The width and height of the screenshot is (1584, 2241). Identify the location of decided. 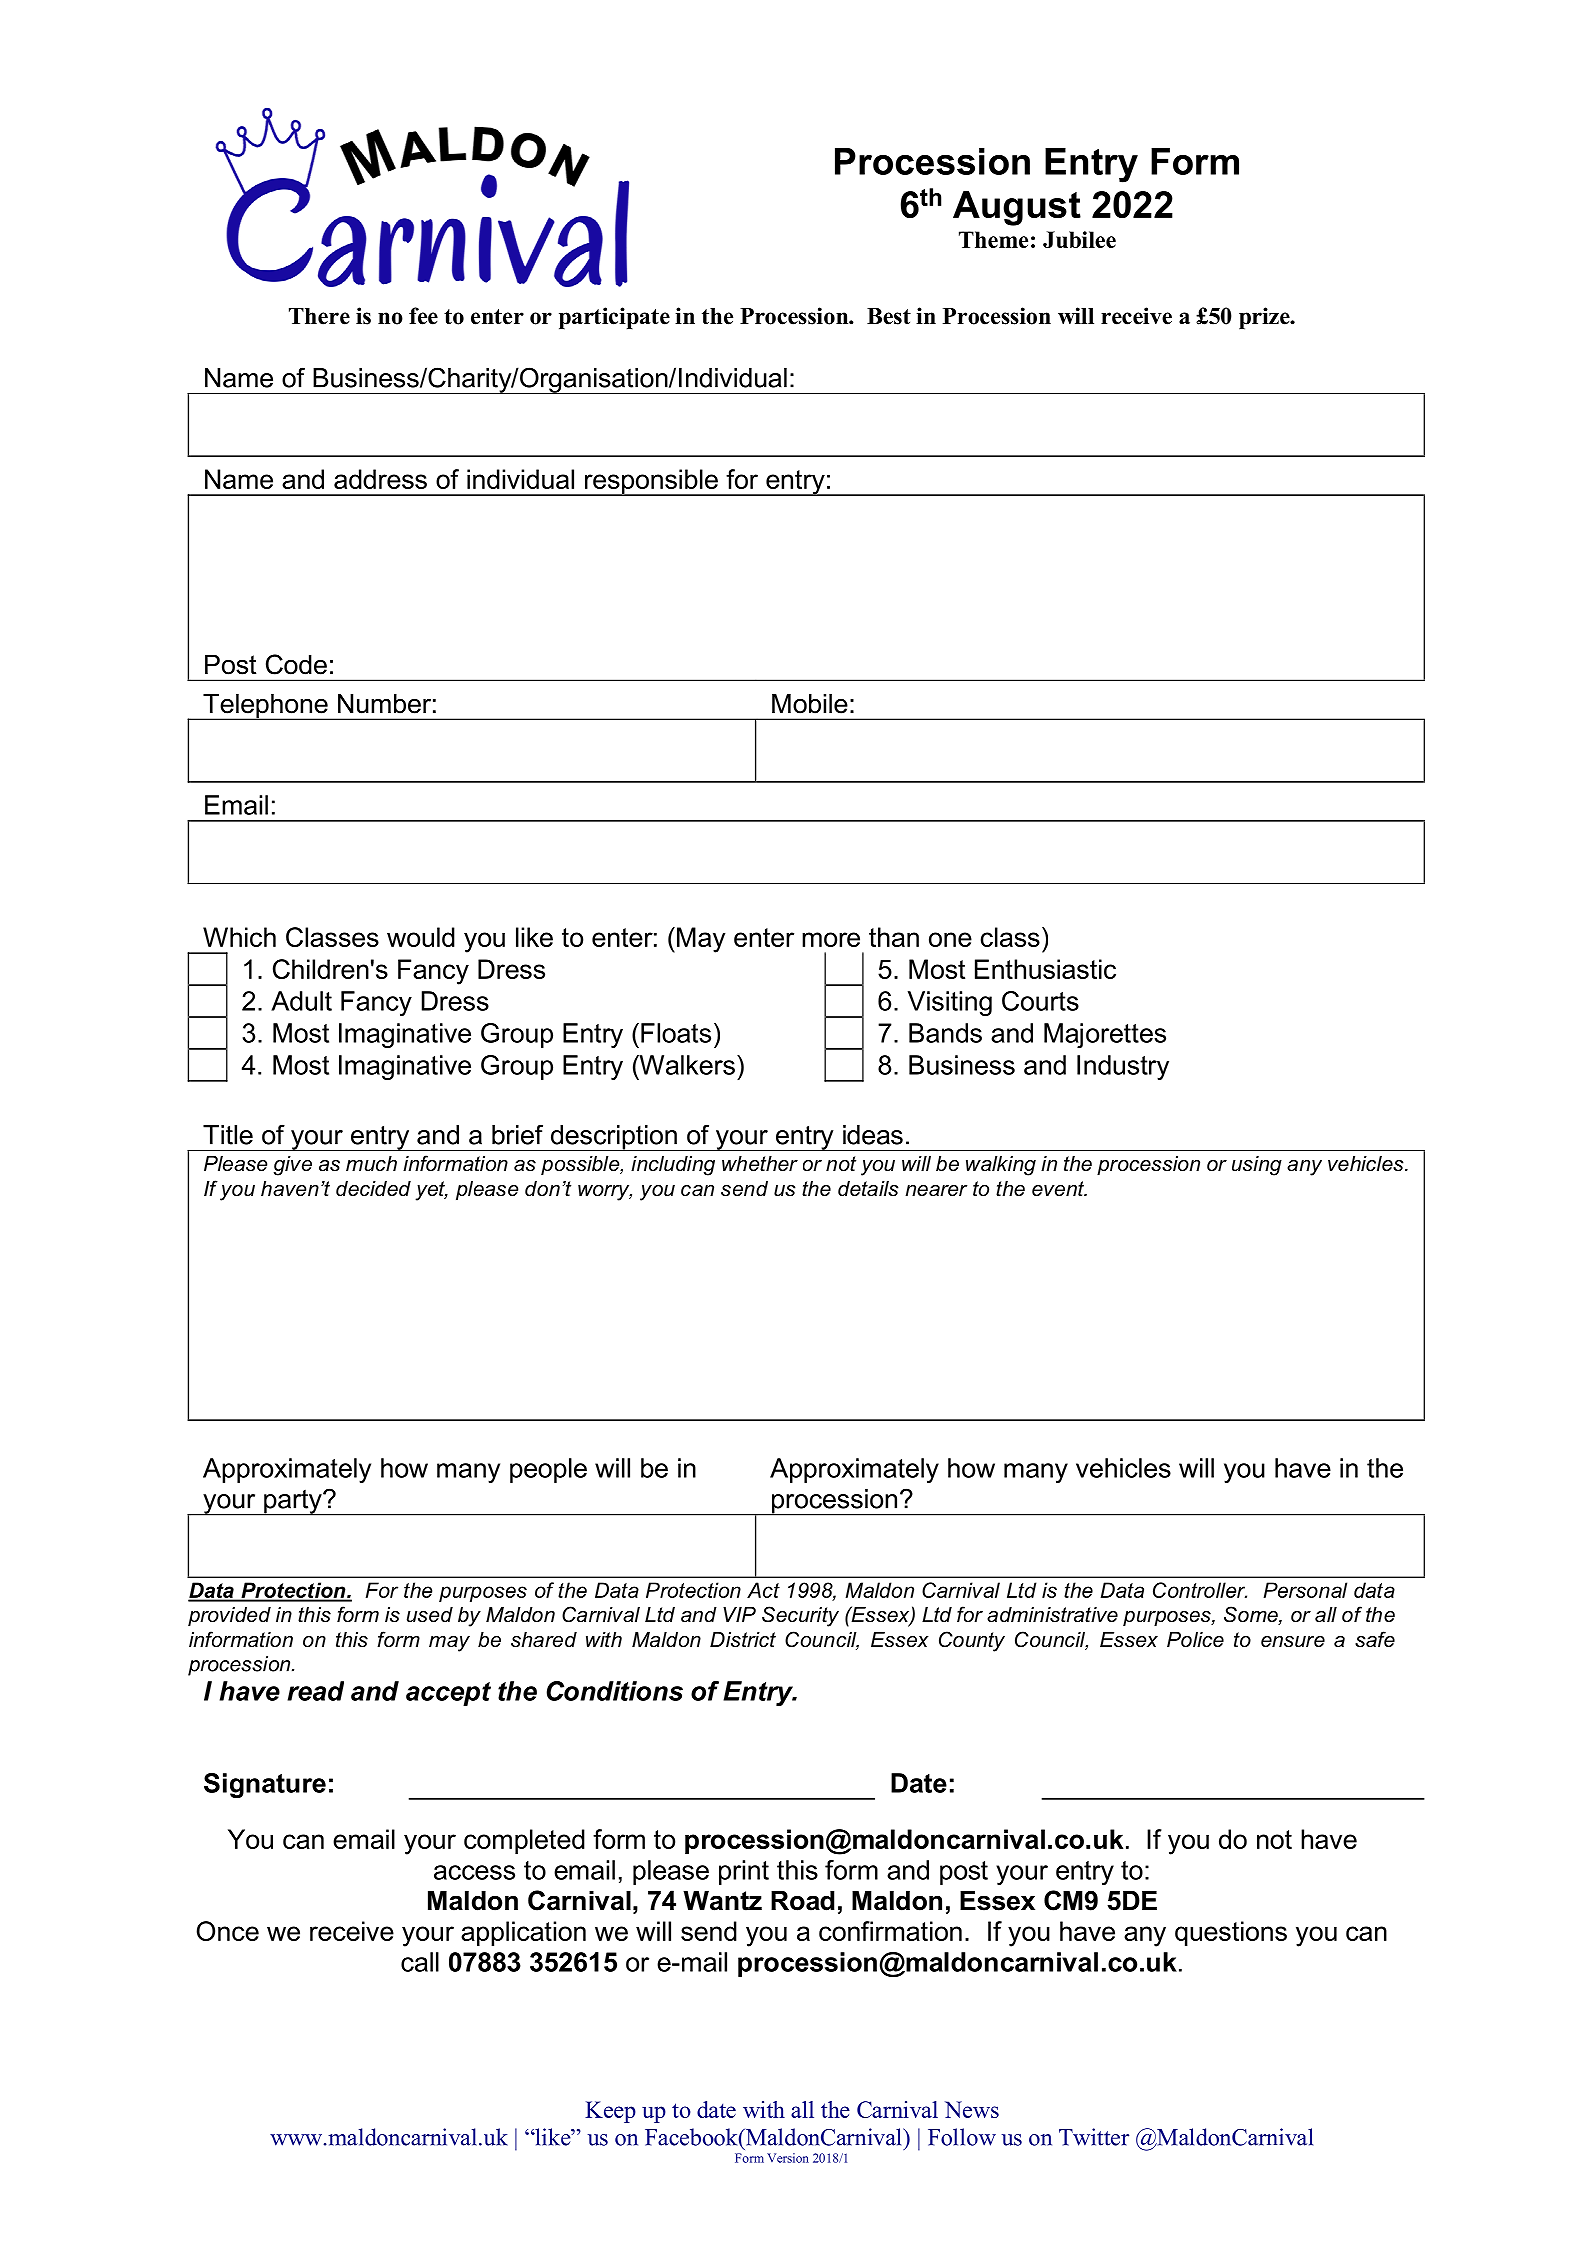
(373, 1189).
